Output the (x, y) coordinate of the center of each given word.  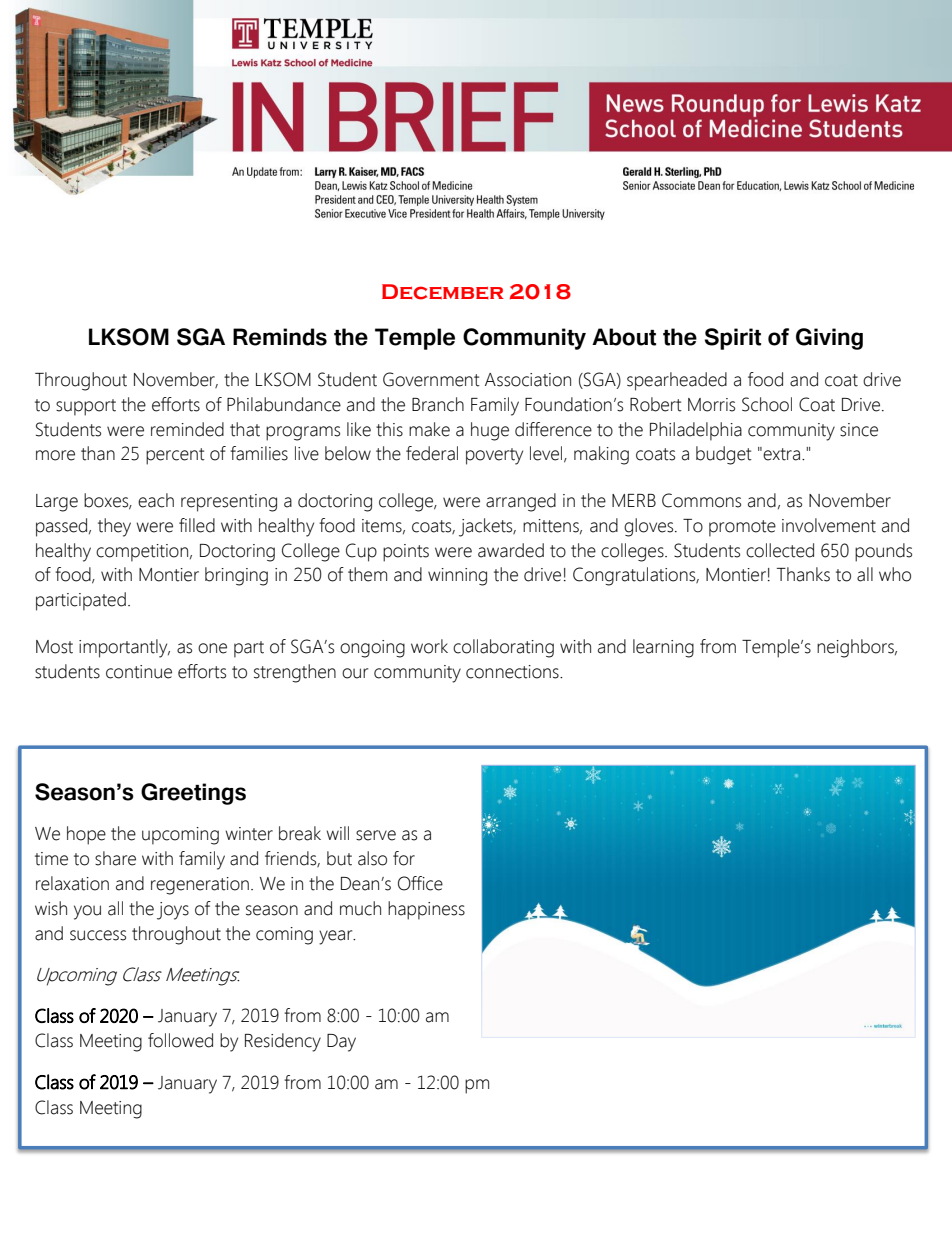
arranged (521, 502)
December (443, 292)
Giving (829, 339)
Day (341, 1043)
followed (180, 1040)
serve (376, 835)
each (156, 500)
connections (513, 672)
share (115, 858)
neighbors (856, 648)
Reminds (280, 337)
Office (420, 883)
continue (139, 672)
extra (781, 454)
